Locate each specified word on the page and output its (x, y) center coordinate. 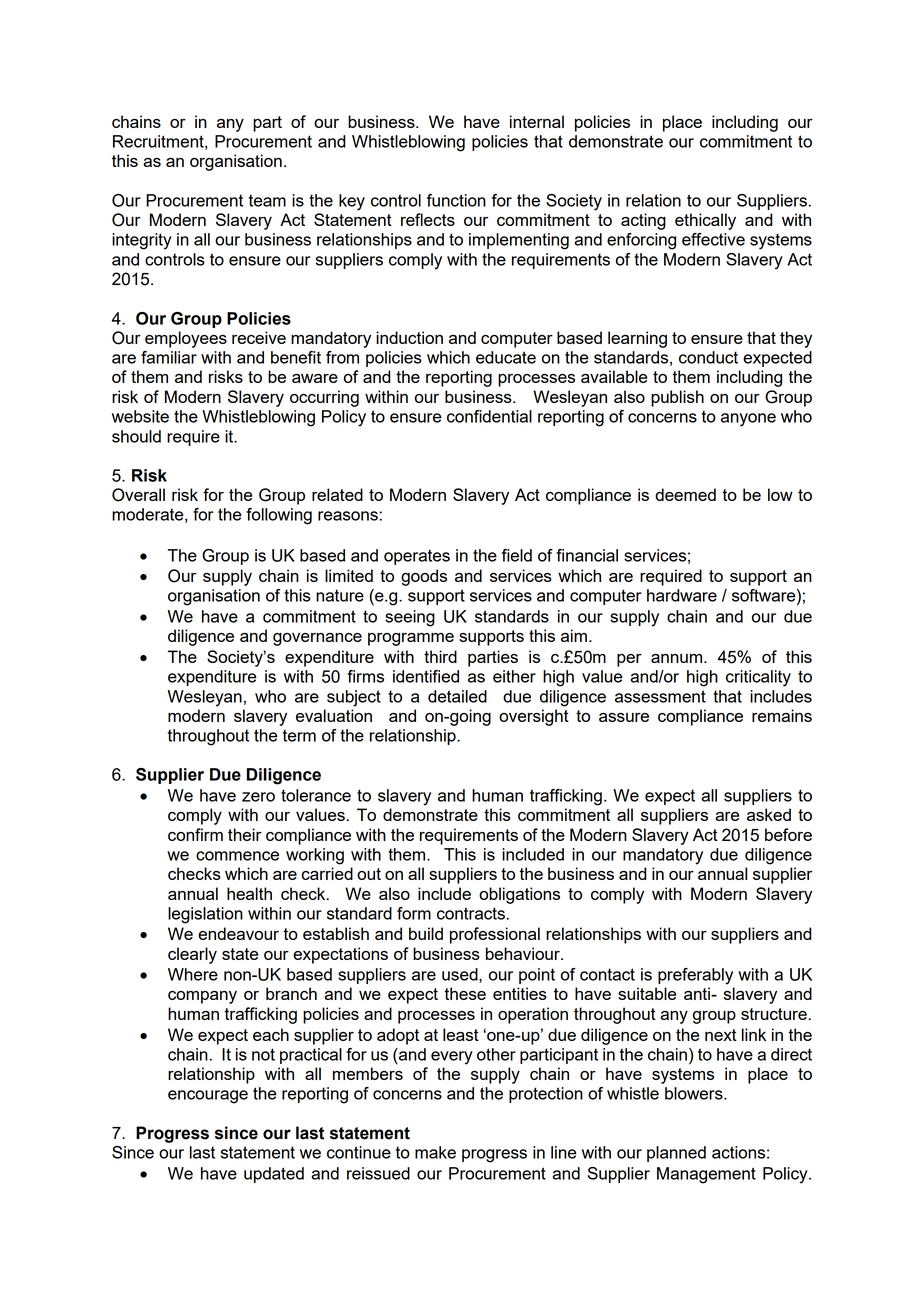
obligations (519, 895)
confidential (489, 416)
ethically (705, 221)
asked (769, 814)
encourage (208, 1097)
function (456, 200)
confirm (195, 834)
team (267, 200)
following (279, 516)
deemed (685, 494)
